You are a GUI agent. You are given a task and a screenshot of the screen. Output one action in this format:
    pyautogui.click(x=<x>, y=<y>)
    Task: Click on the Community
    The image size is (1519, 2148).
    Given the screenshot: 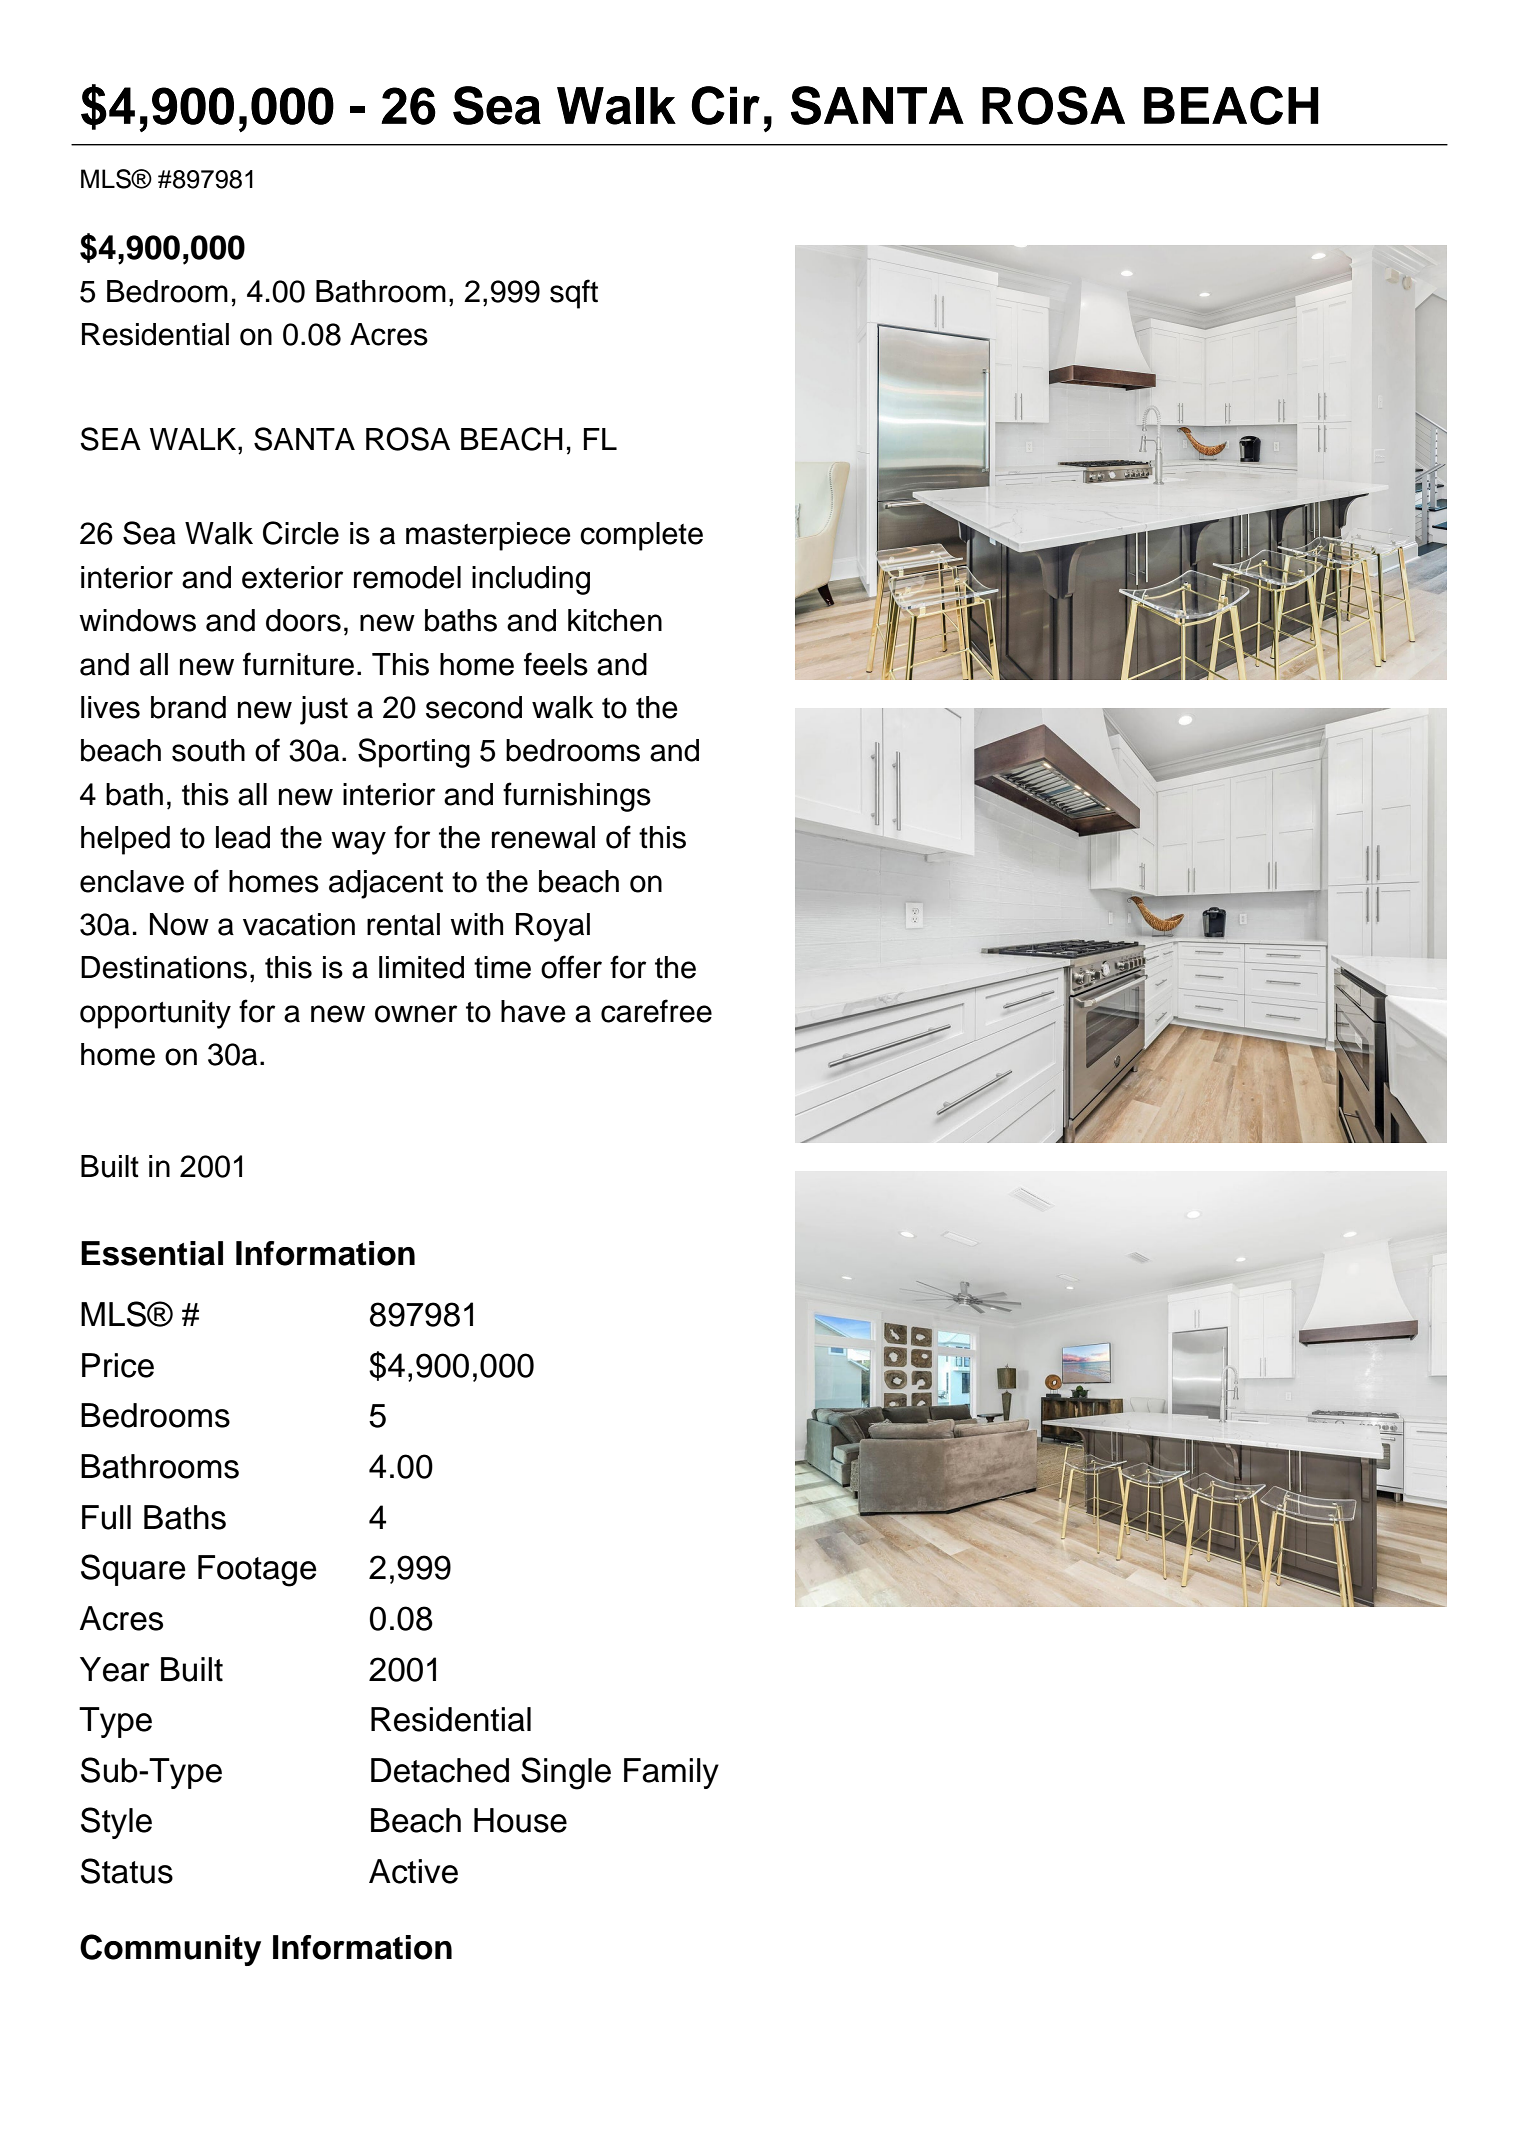 What is the action you would take?
    pyautogui.click(x=170, y=1950)
